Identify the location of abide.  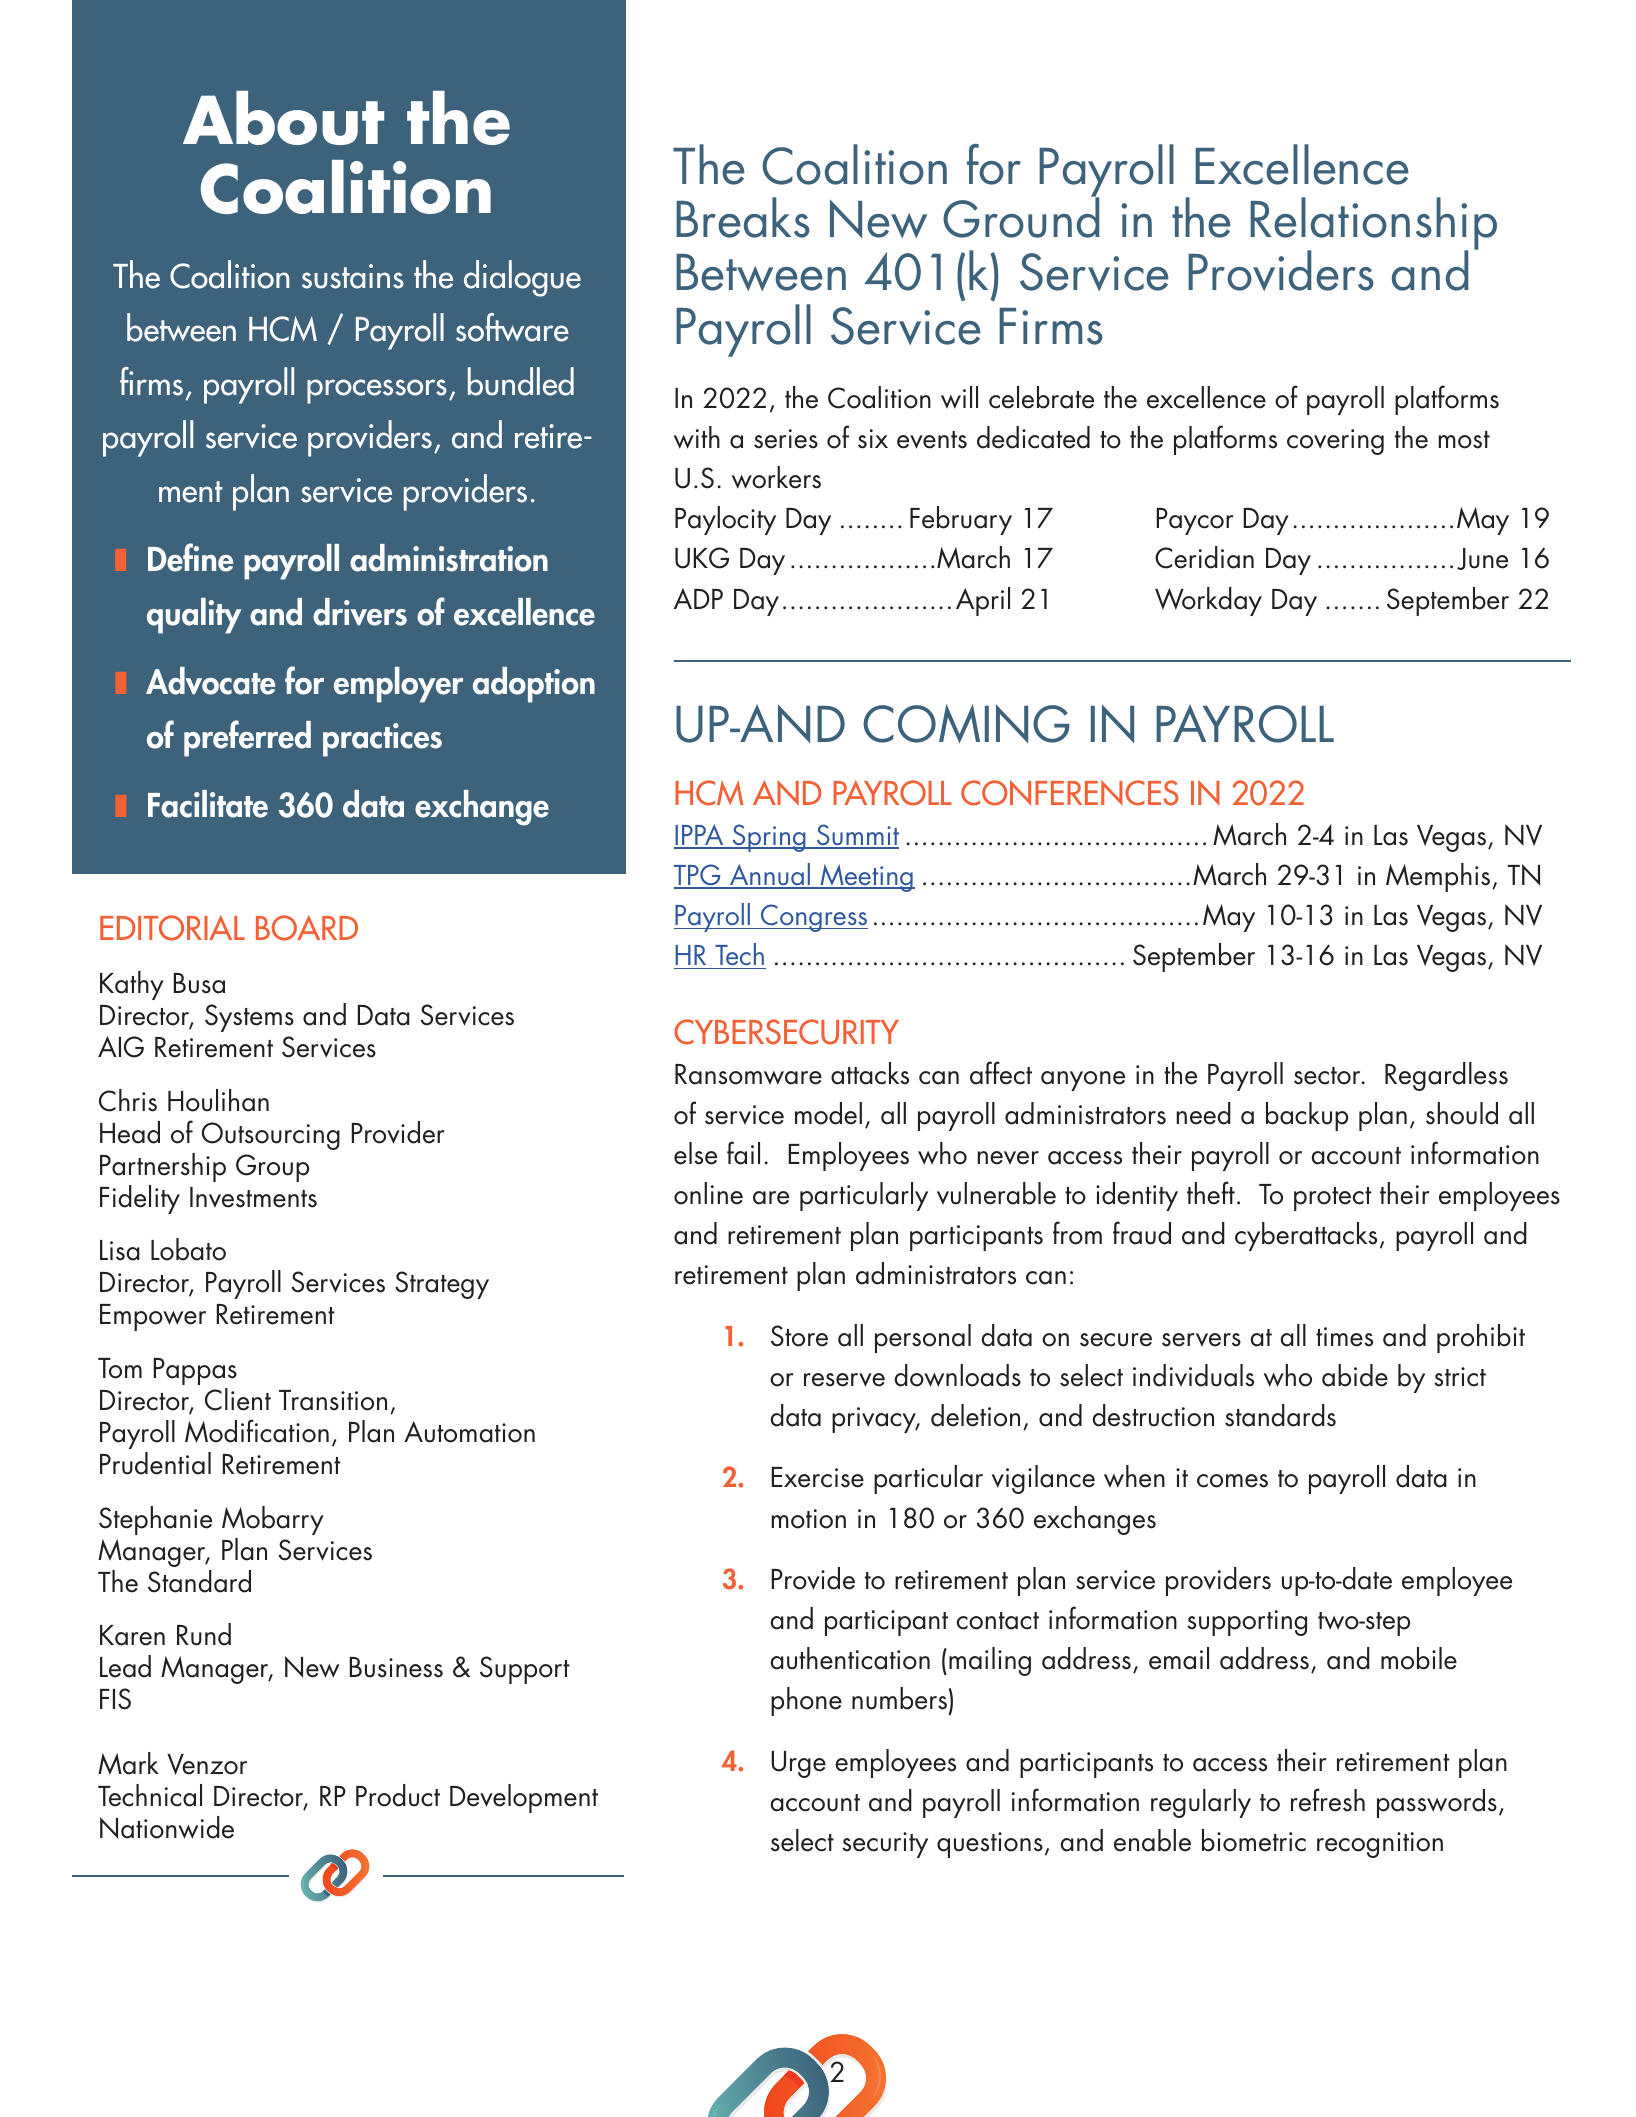
(1355, 1375).
